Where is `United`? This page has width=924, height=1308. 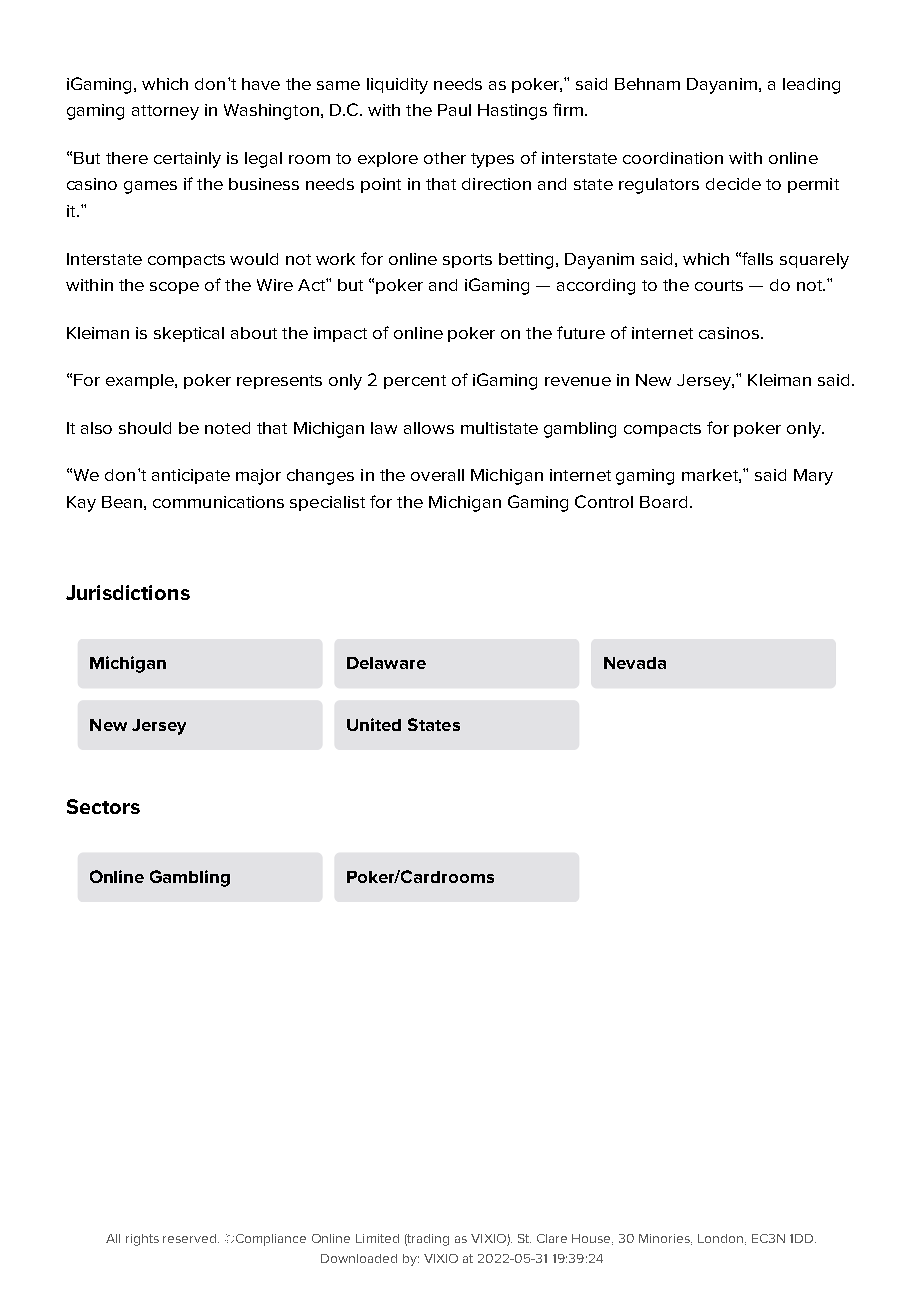 United is located at coordinates (374, 724).
